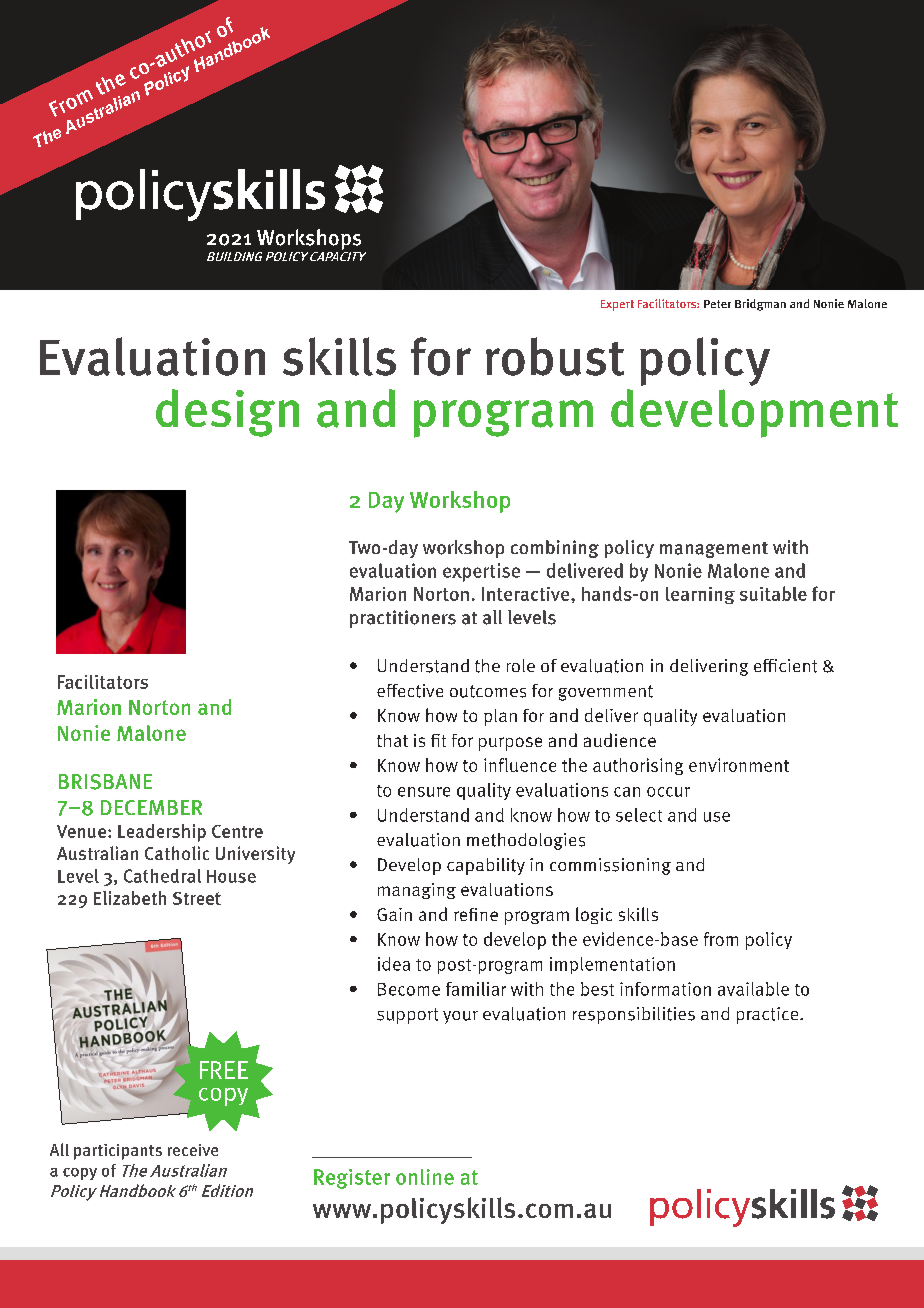 The height and width of the screenshot is (1308, 924). What do you see at coordinates (717, 304) in the screenshot?
I see `Peter` at bounding box center [717, 304].
